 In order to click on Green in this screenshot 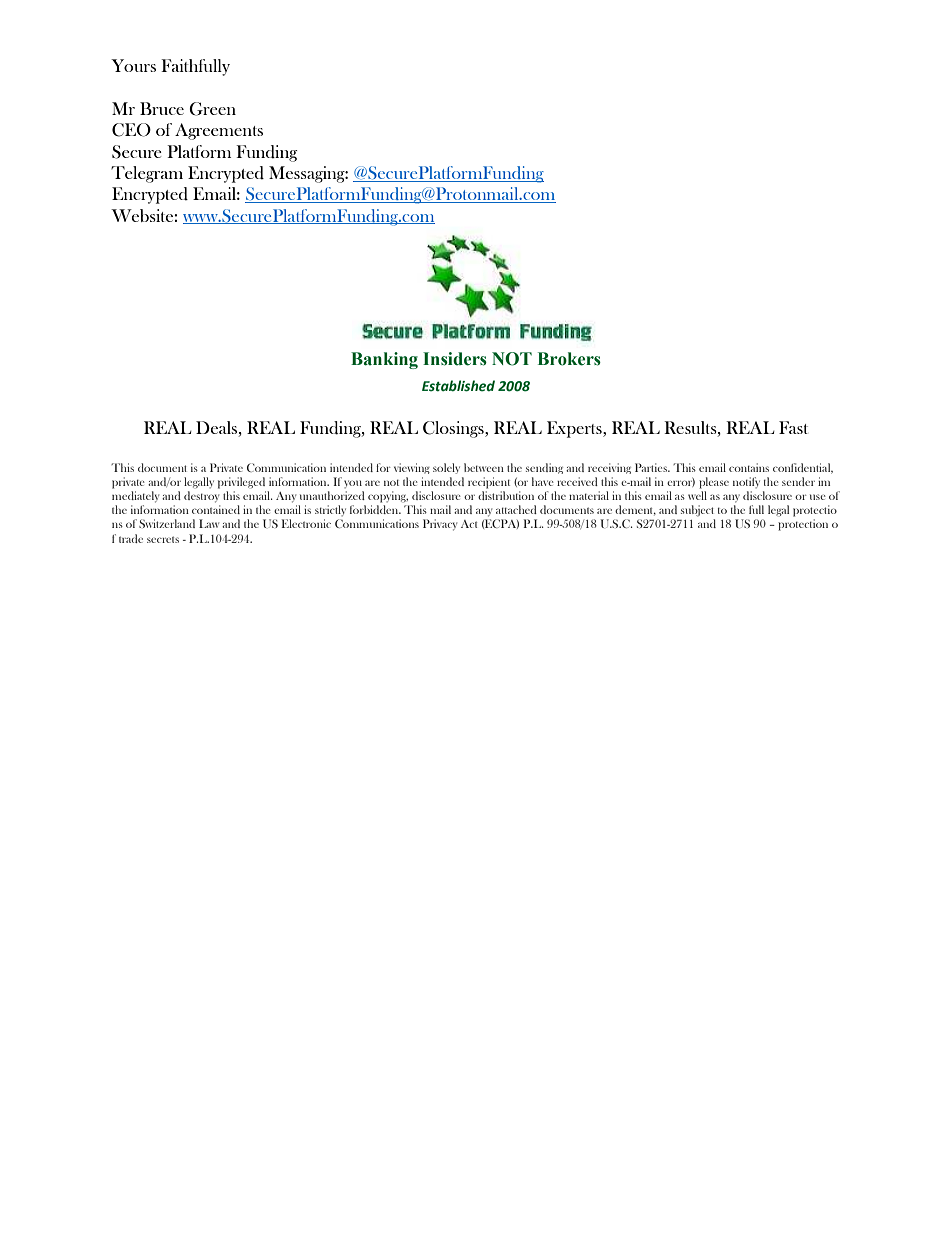, I will do `click(212, 109)`.
